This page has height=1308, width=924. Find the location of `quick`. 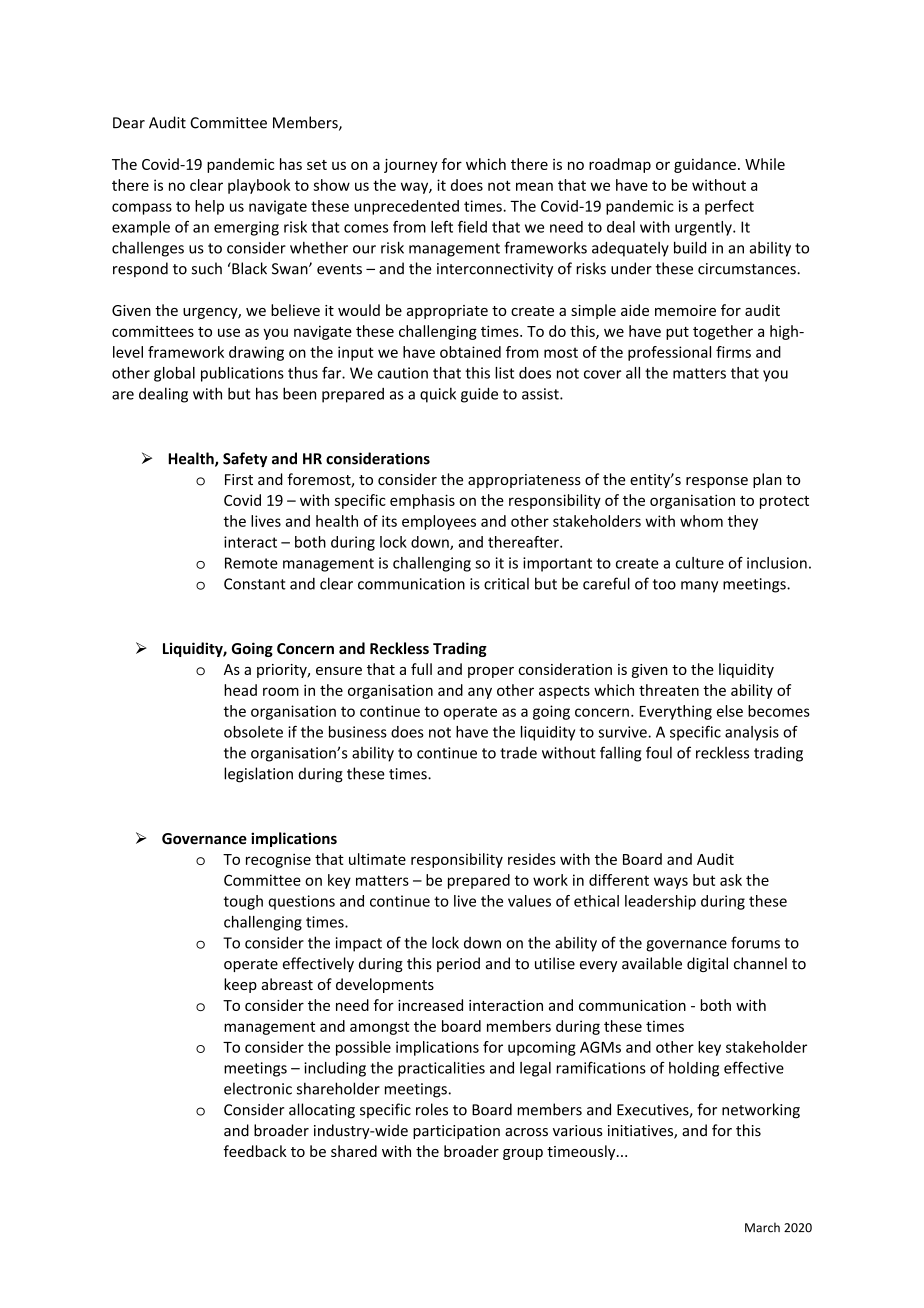

quick is located at coordinates (438, 395).
